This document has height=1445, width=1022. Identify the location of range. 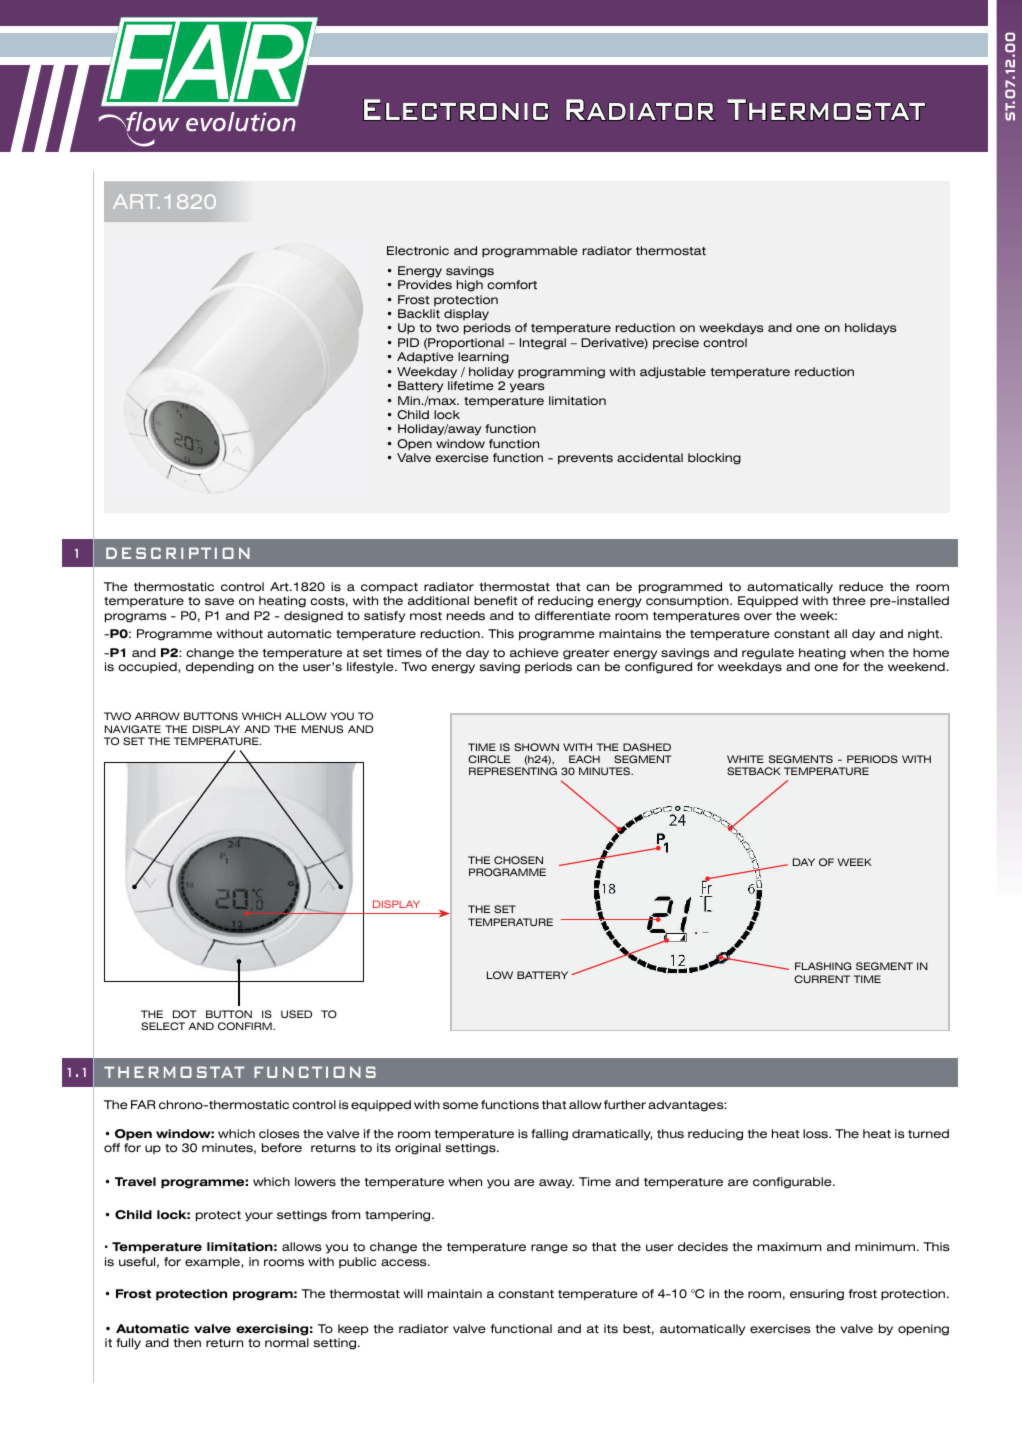
(549, 1249).
